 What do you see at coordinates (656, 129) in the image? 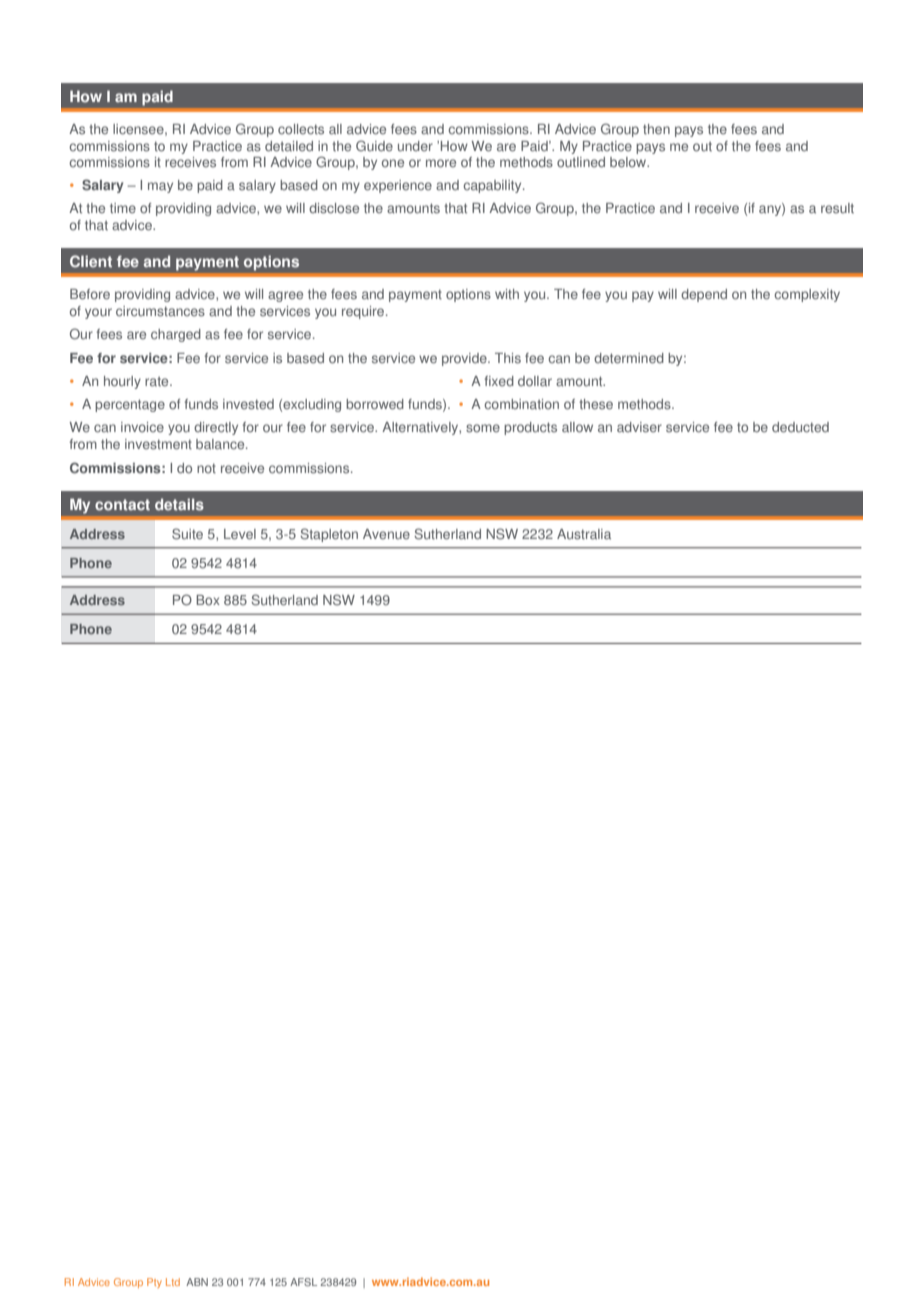
I see `then` at bounding box center [656, 129].
